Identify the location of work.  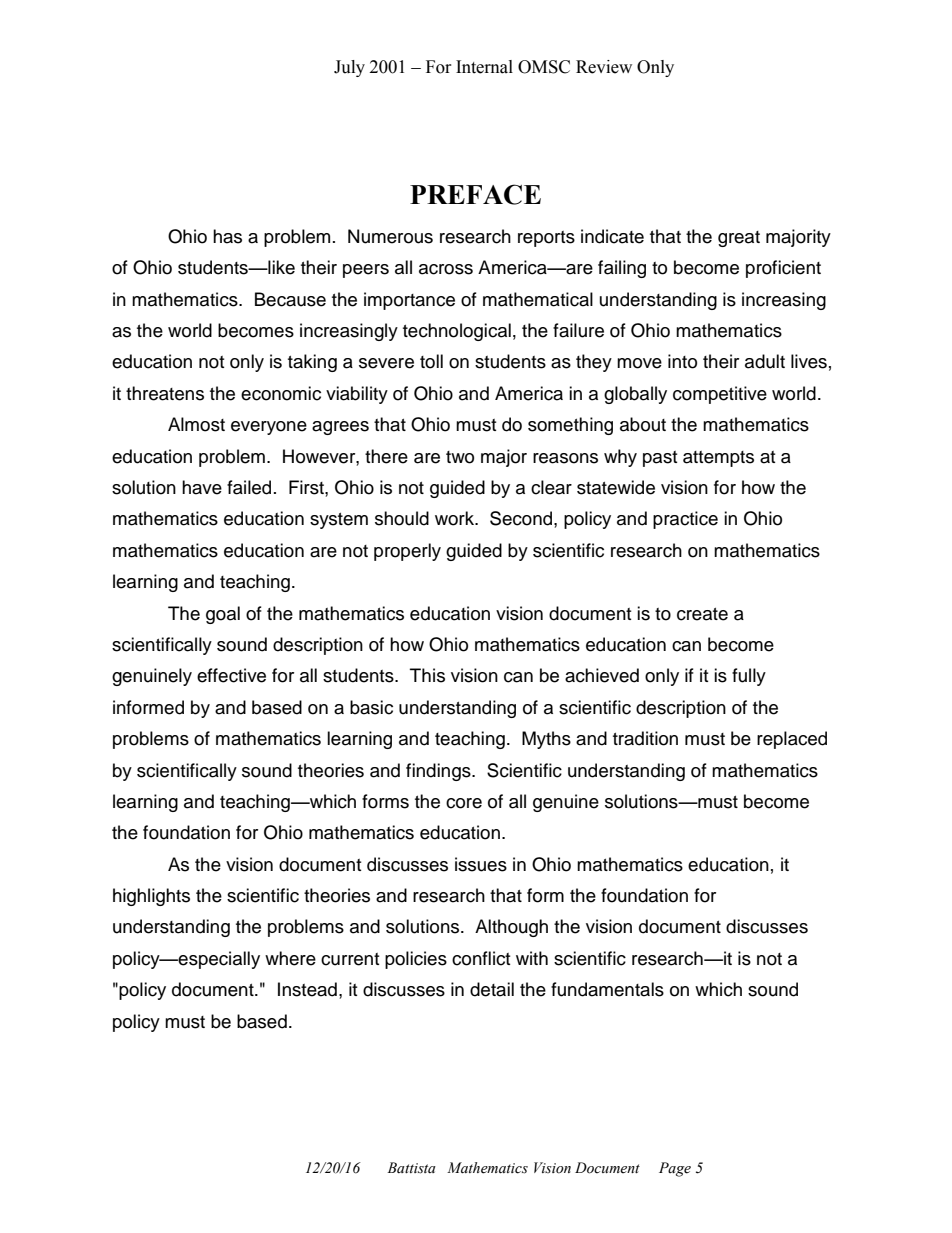
(456, 518).
